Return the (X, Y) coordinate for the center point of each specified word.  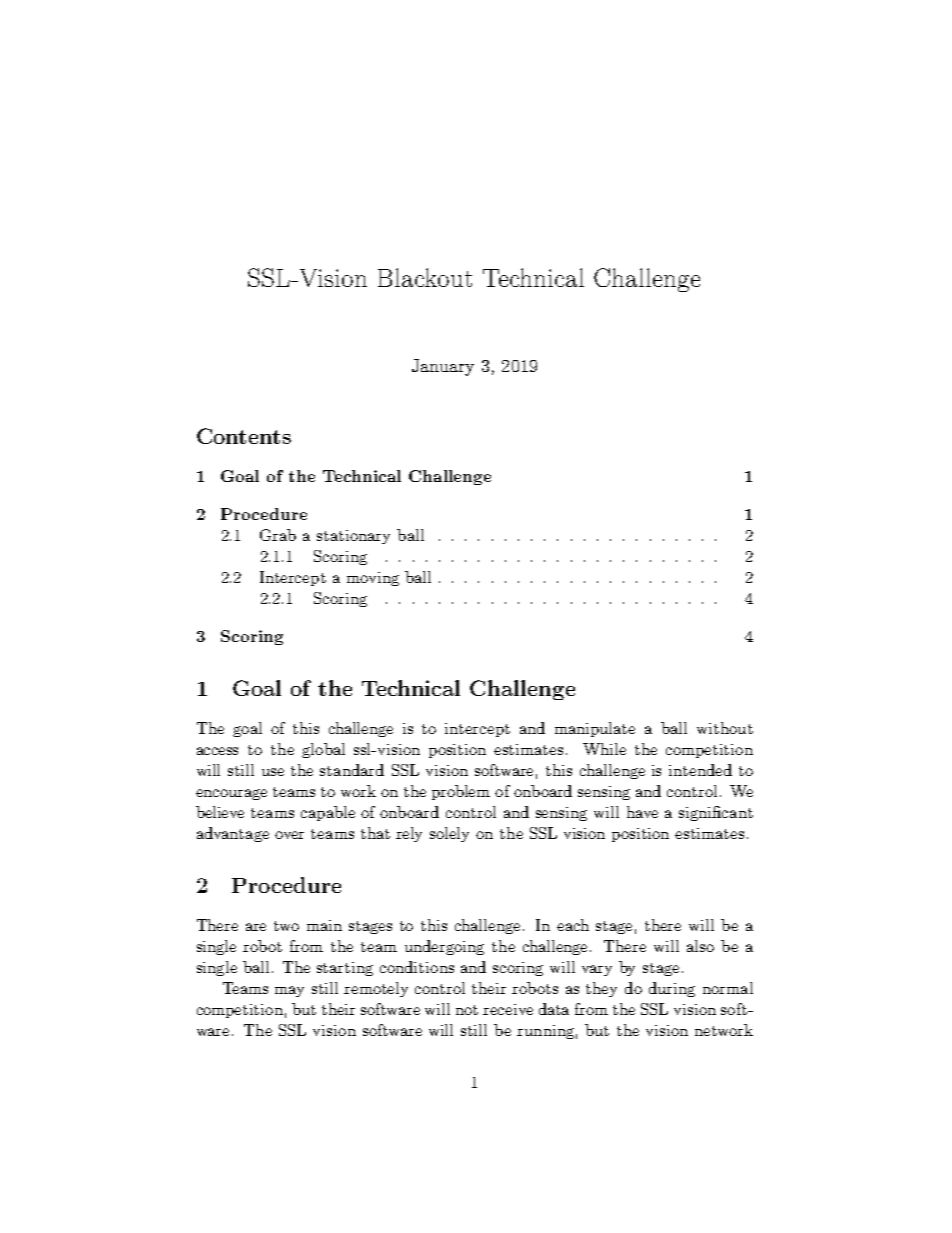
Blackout (425, 277)
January (443, 367)
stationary (353, 537)
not (467, 1010)
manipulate (595, 729)
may (289, 991)
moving (373, 579)
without (725, 728)
